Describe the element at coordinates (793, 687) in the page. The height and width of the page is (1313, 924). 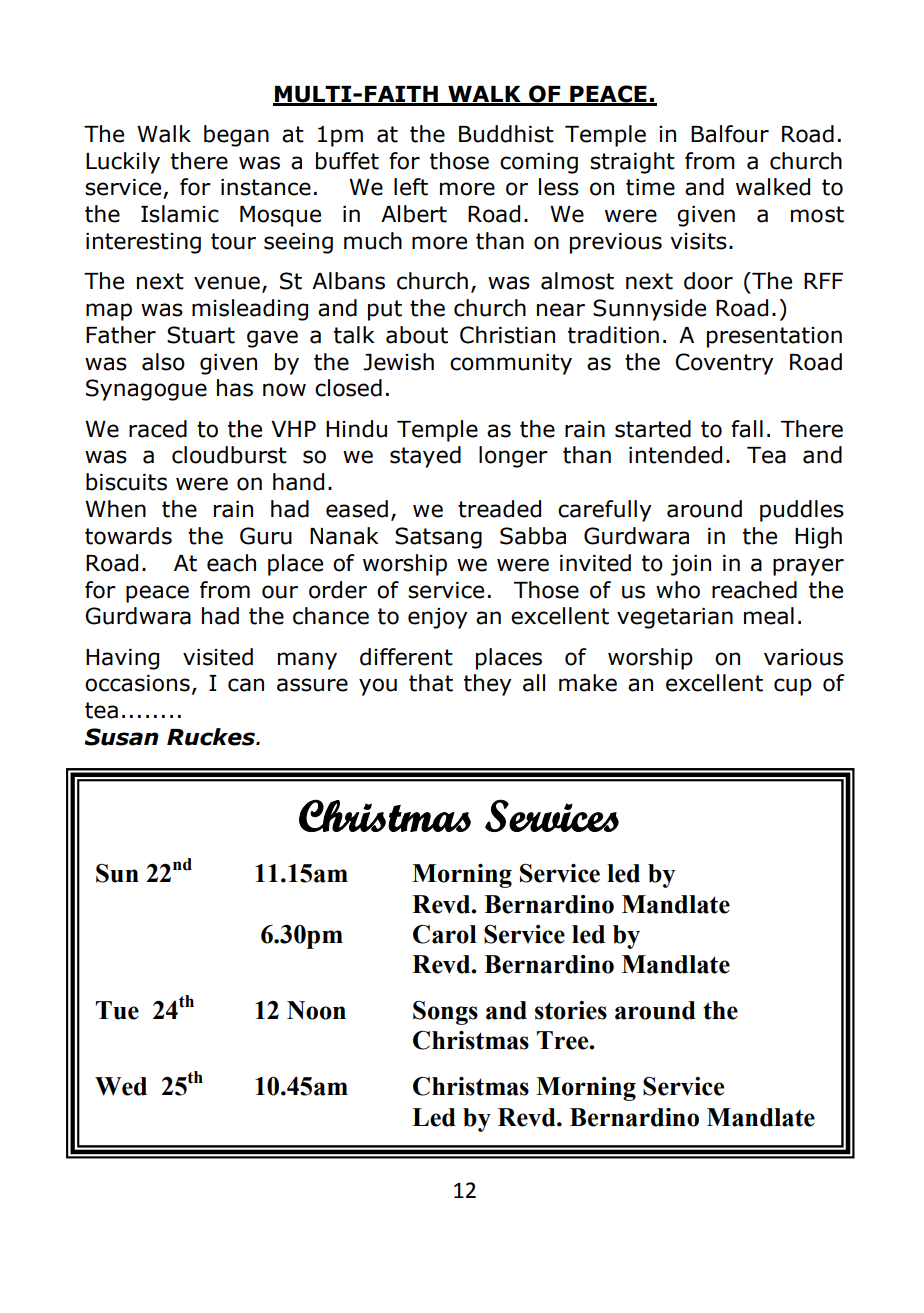
I see `cup` at that location.
